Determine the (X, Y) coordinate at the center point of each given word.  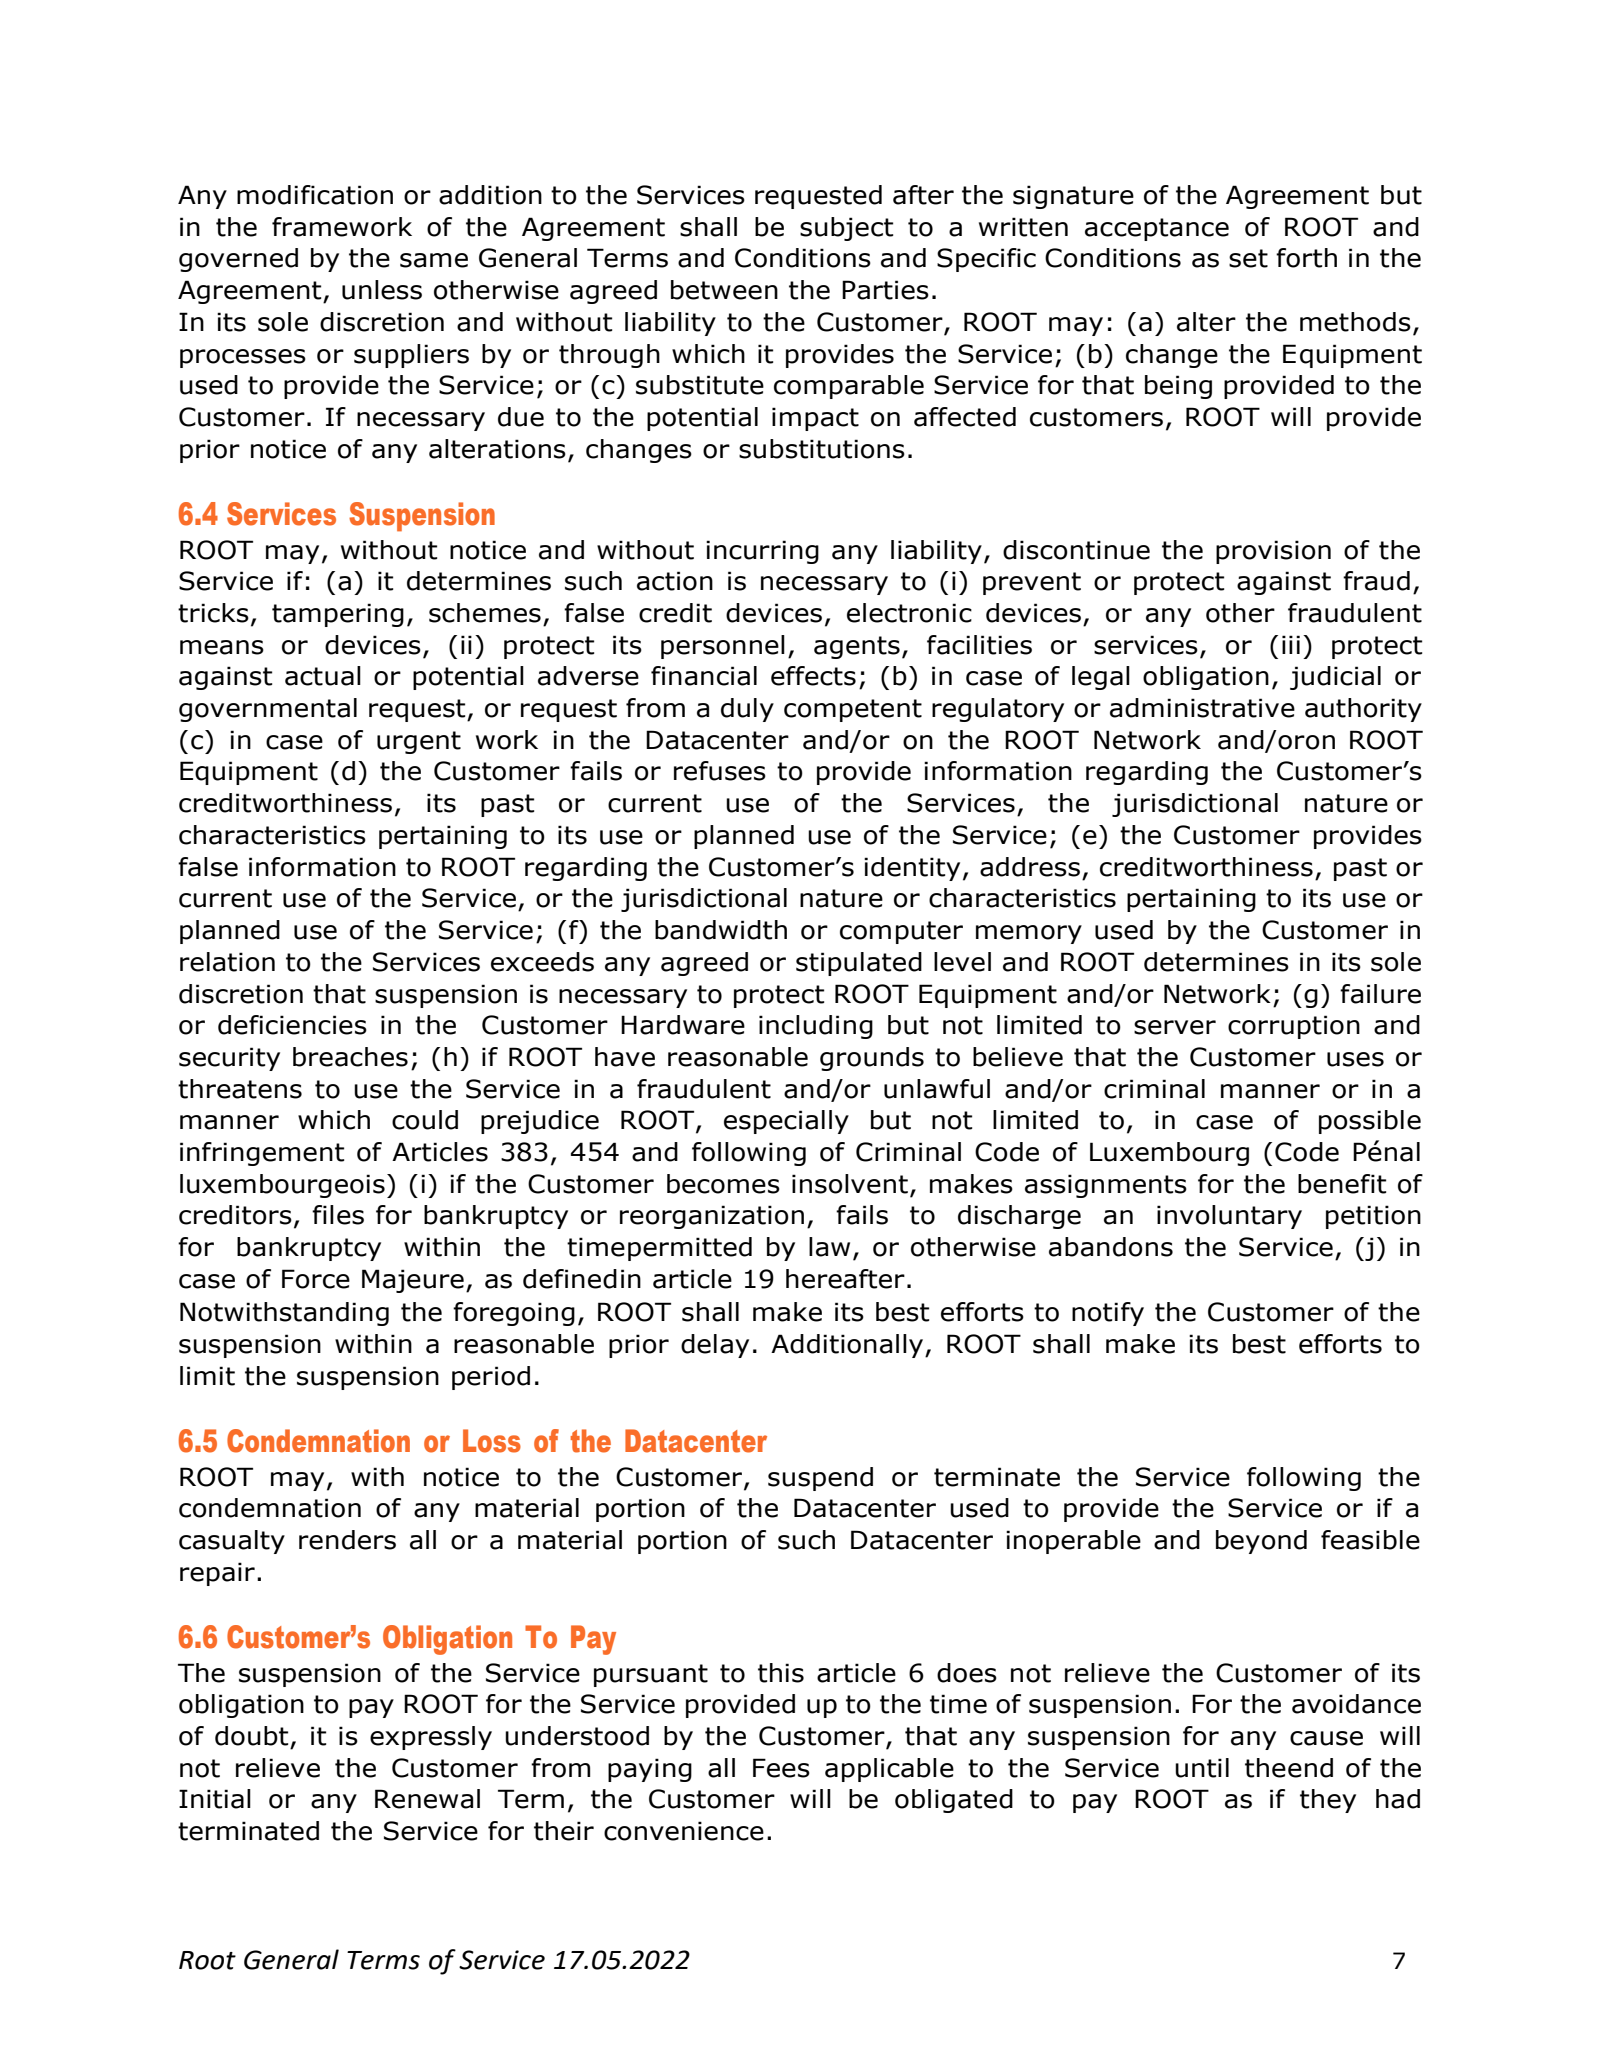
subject (846, 229)
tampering (338, 615)
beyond (1261, 1542)
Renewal (427, 1799)
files (338, 1215)
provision (1273, 552)
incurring (762, 552)
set (1248, 258)
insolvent (850, 1184)
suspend (820, 1479)
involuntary (1229, 1217)
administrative (1202, 708)
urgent (419, 742)
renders (347, 1540)
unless (382, 290)
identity (912, 869)
